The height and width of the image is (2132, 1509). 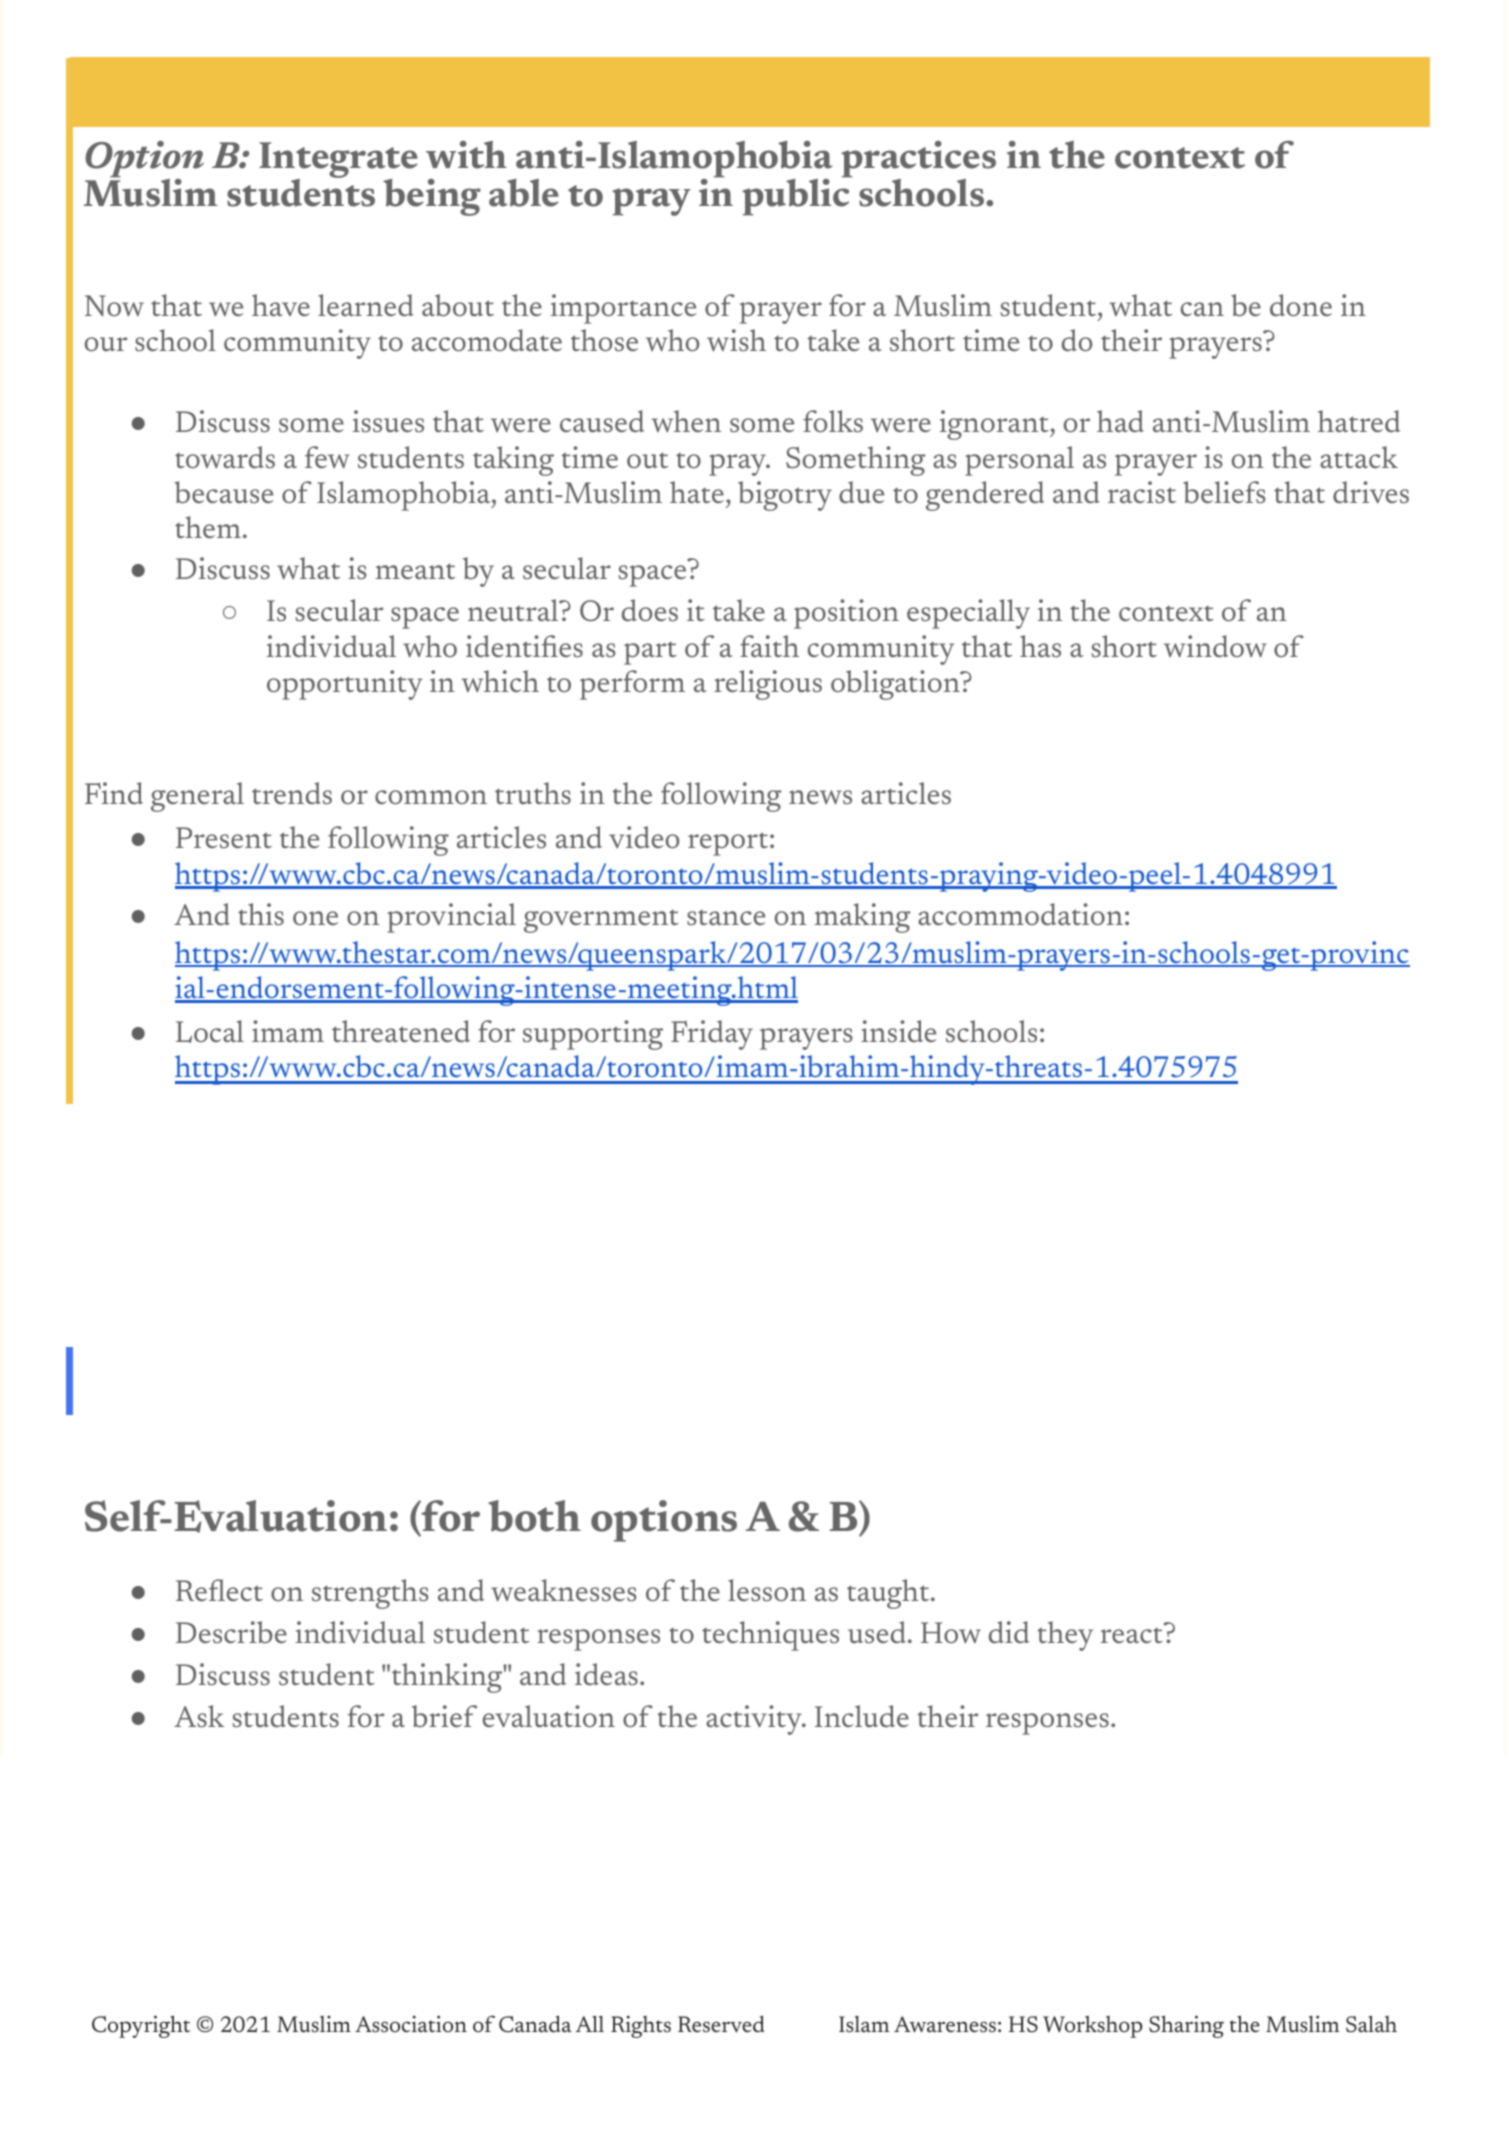 I want to click on Local, so click(x=210, y=1031).
